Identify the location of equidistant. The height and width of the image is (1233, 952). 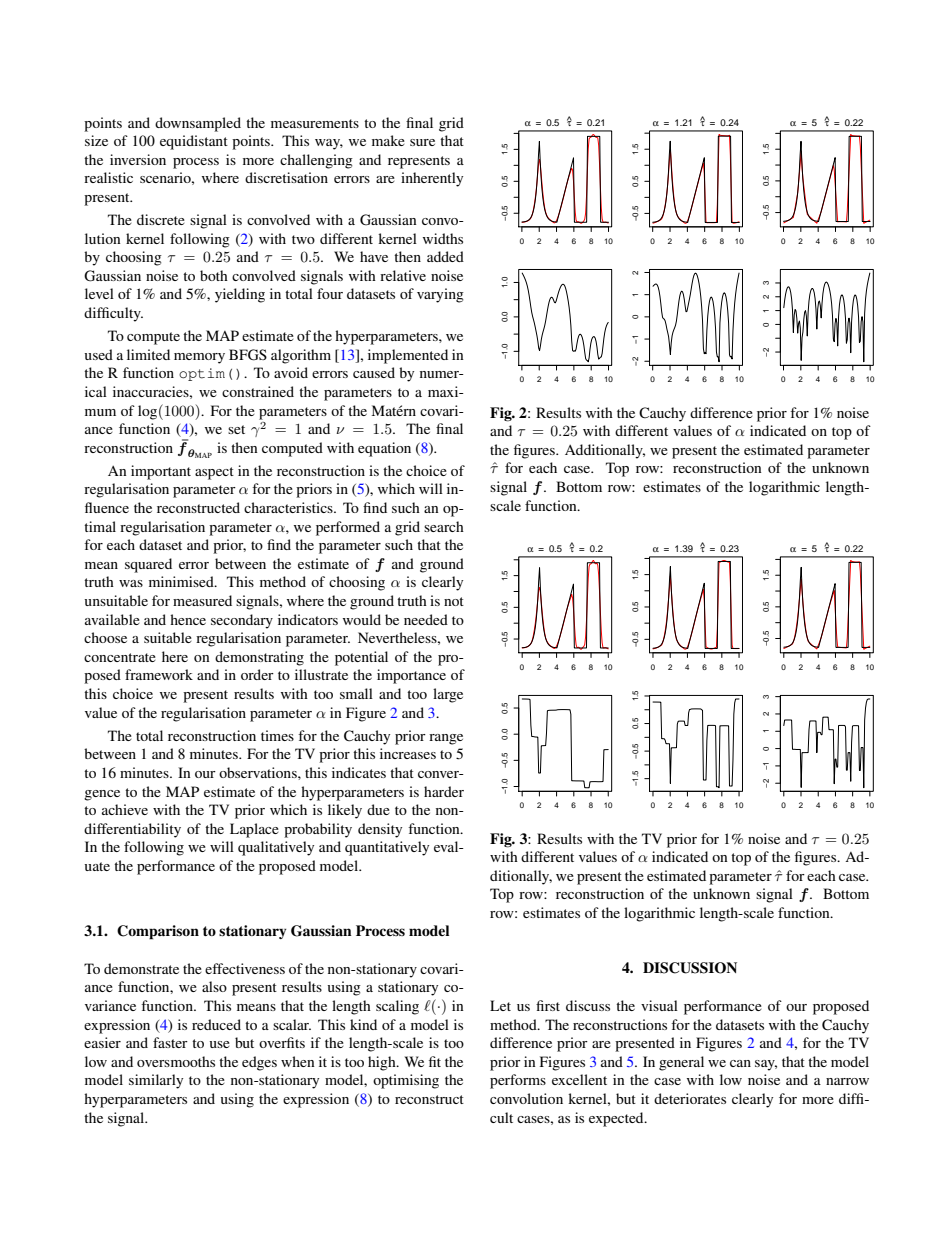
(194, 142).
